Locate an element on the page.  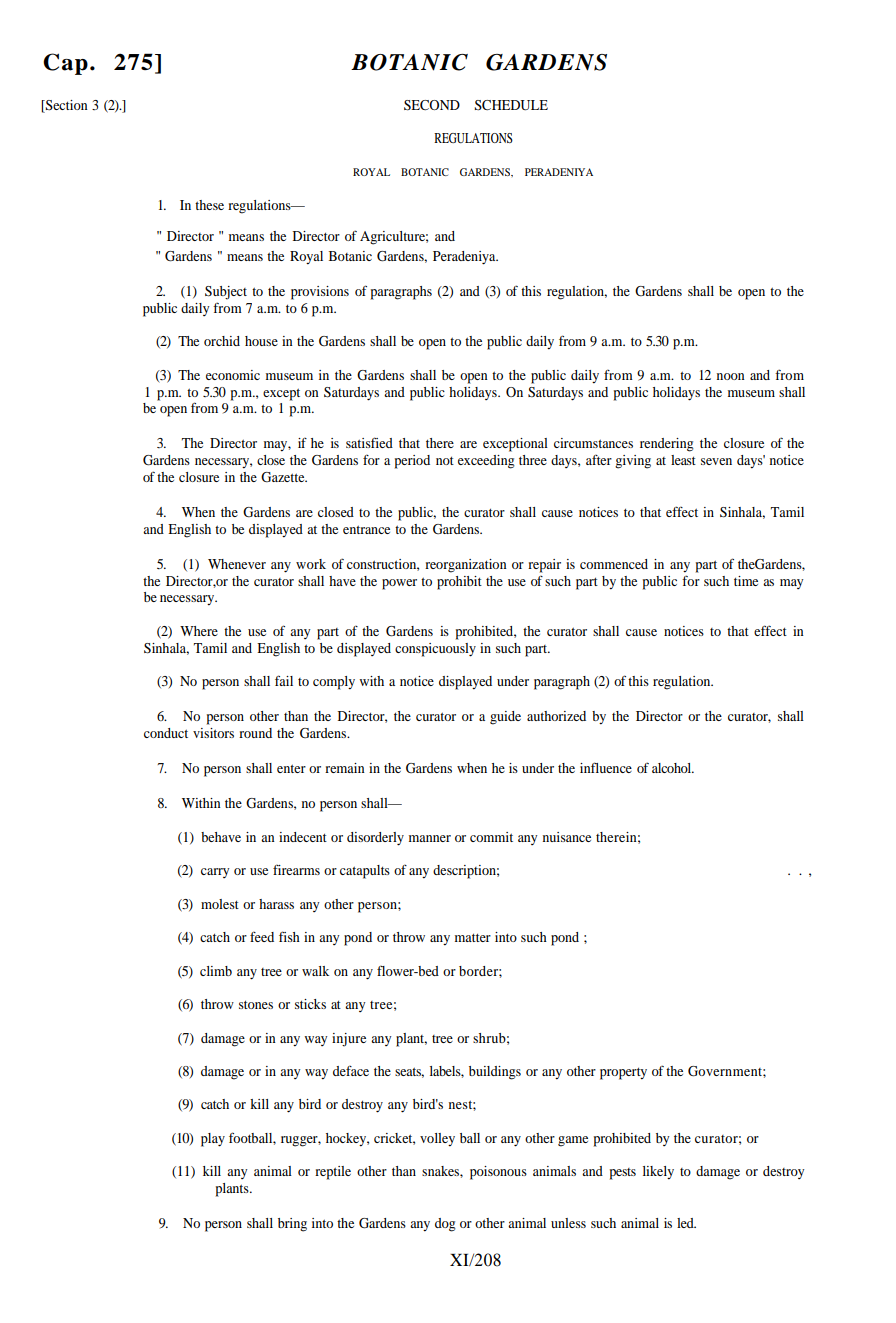
bring is located at coordinates (292, 1225).
